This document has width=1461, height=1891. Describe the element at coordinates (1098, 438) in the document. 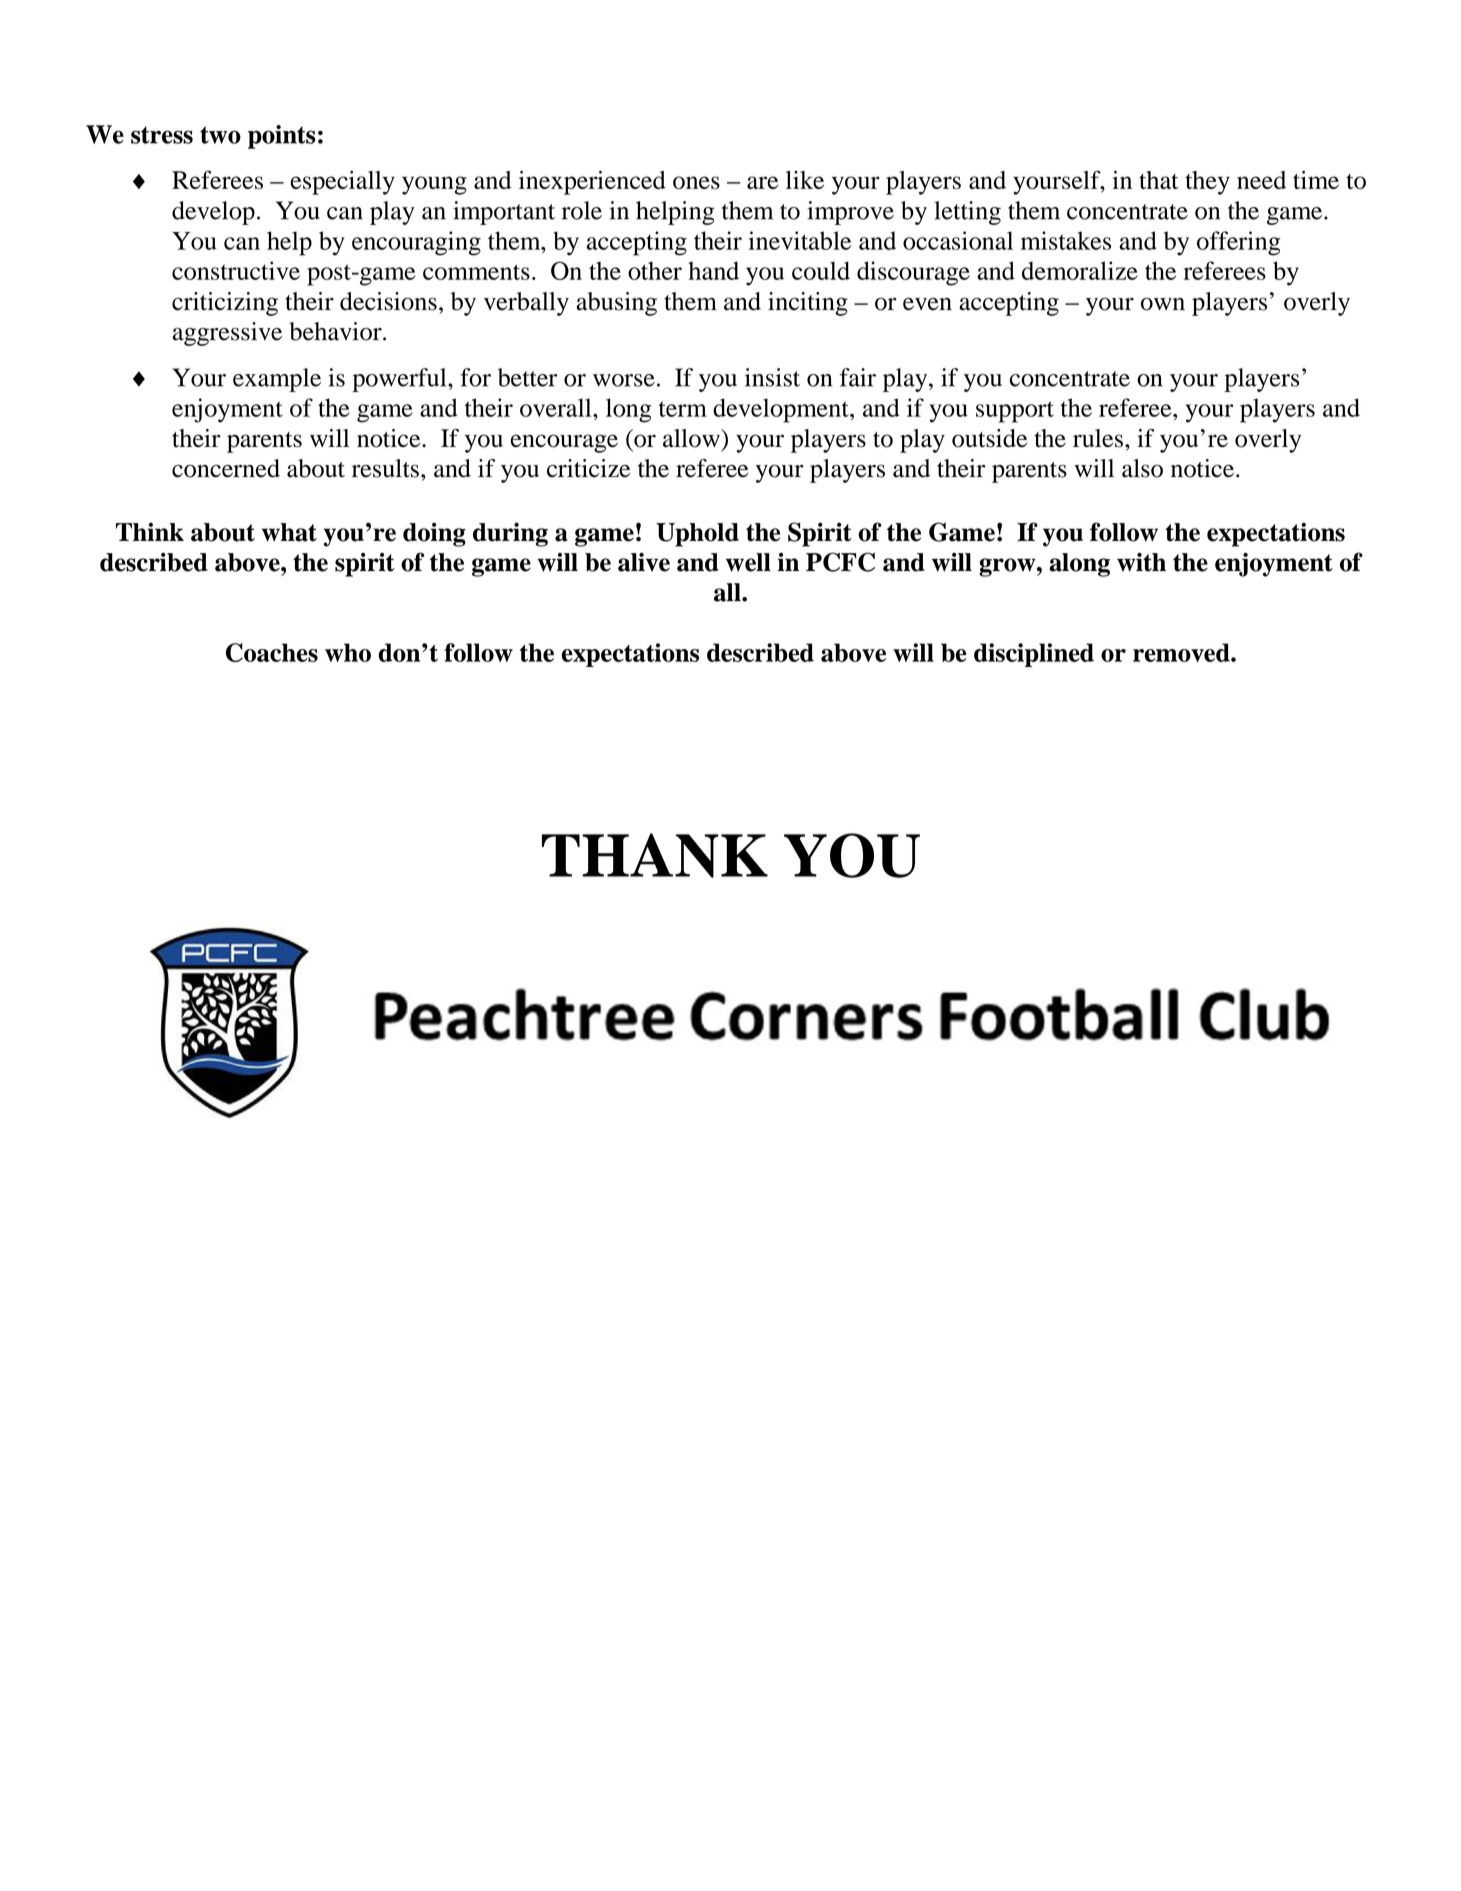

I see `rules` at that location.
